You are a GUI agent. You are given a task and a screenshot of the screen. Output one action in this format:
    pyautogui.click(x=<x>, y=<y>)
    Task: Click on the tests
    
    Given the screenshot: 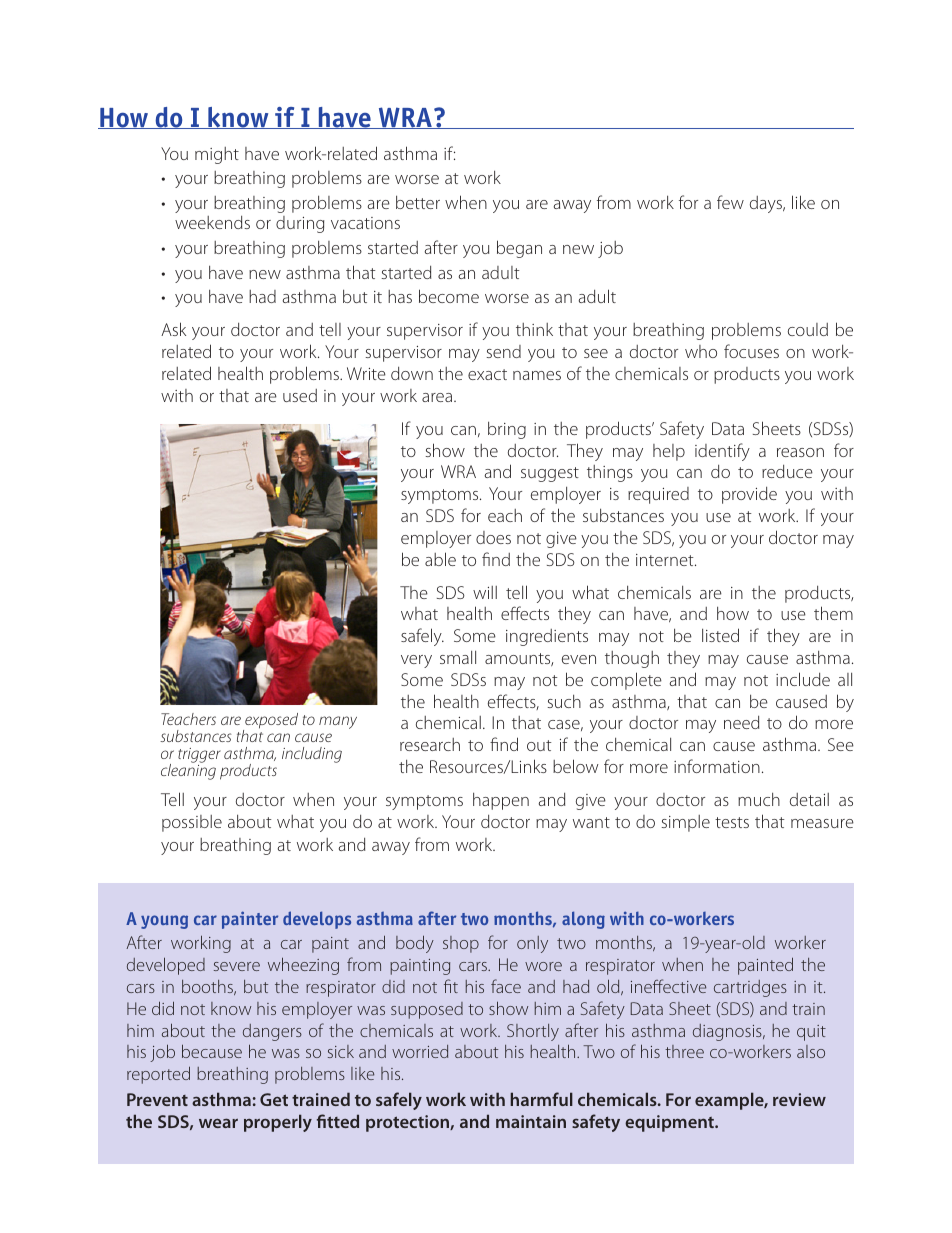 What is the action you would take?
    pyautogui.click(x=732, y=822)
